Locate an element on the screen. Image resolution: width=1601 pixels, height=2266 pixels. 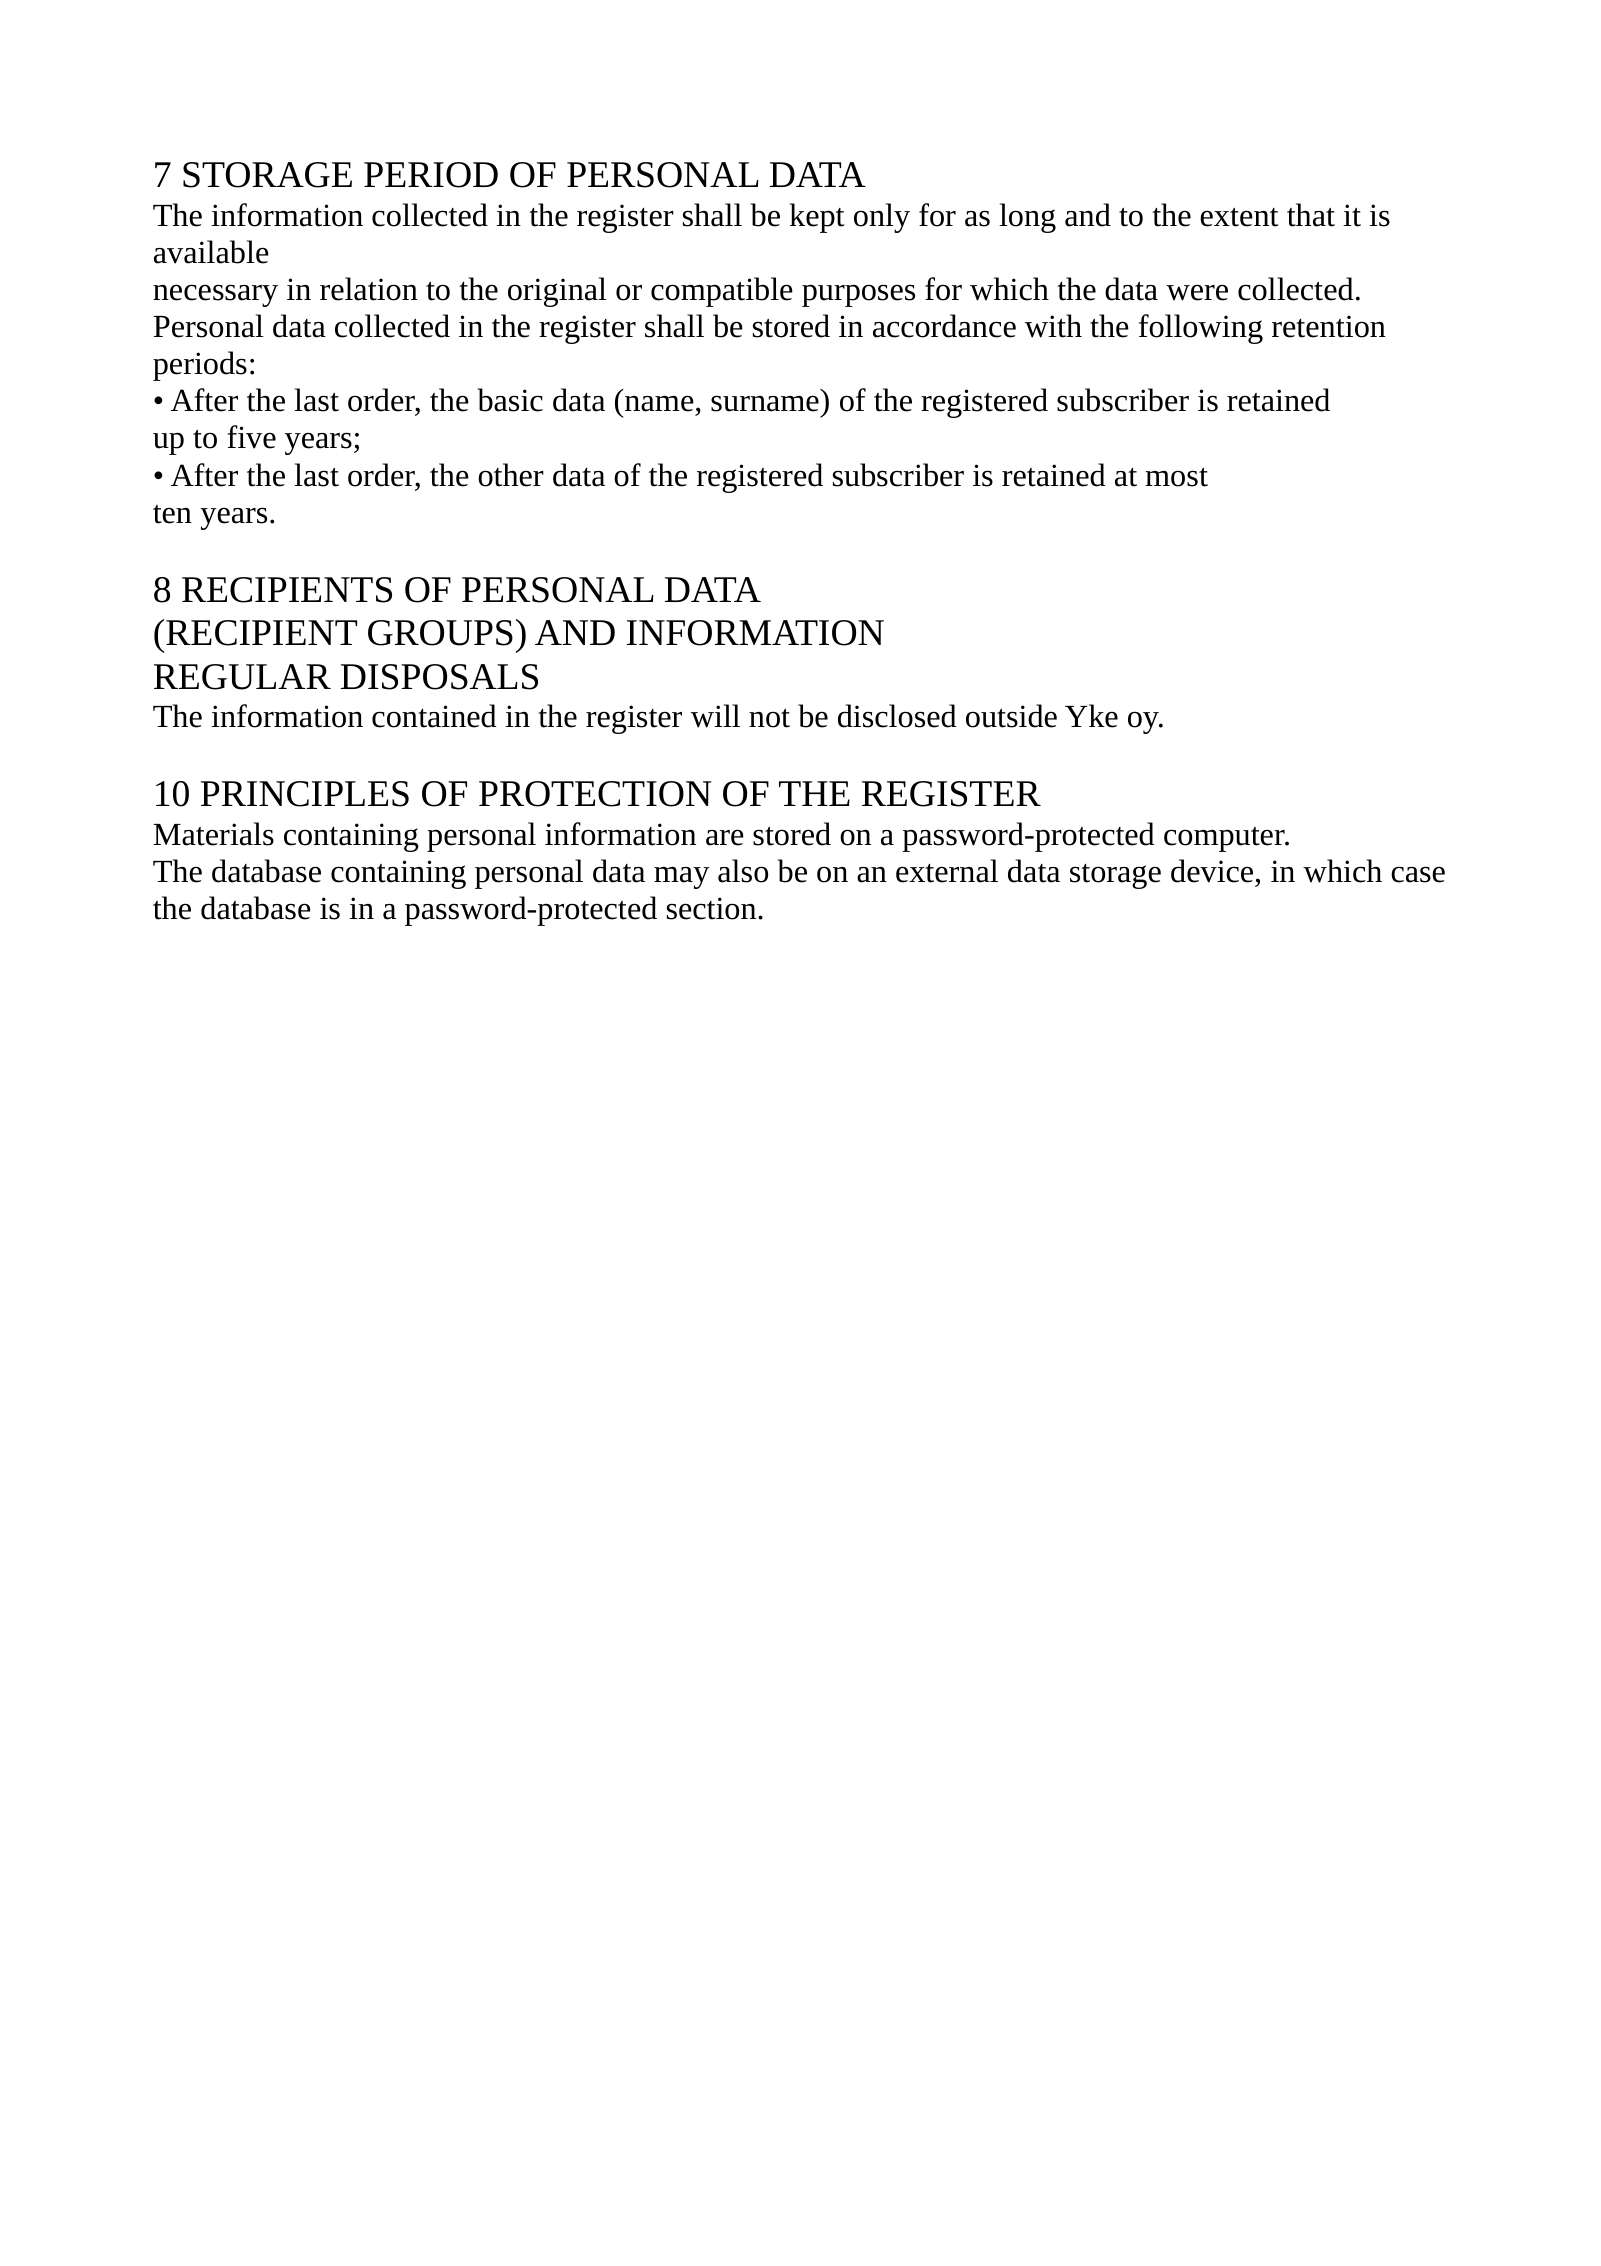
GROUPS is located at coordinates (440, 633).
